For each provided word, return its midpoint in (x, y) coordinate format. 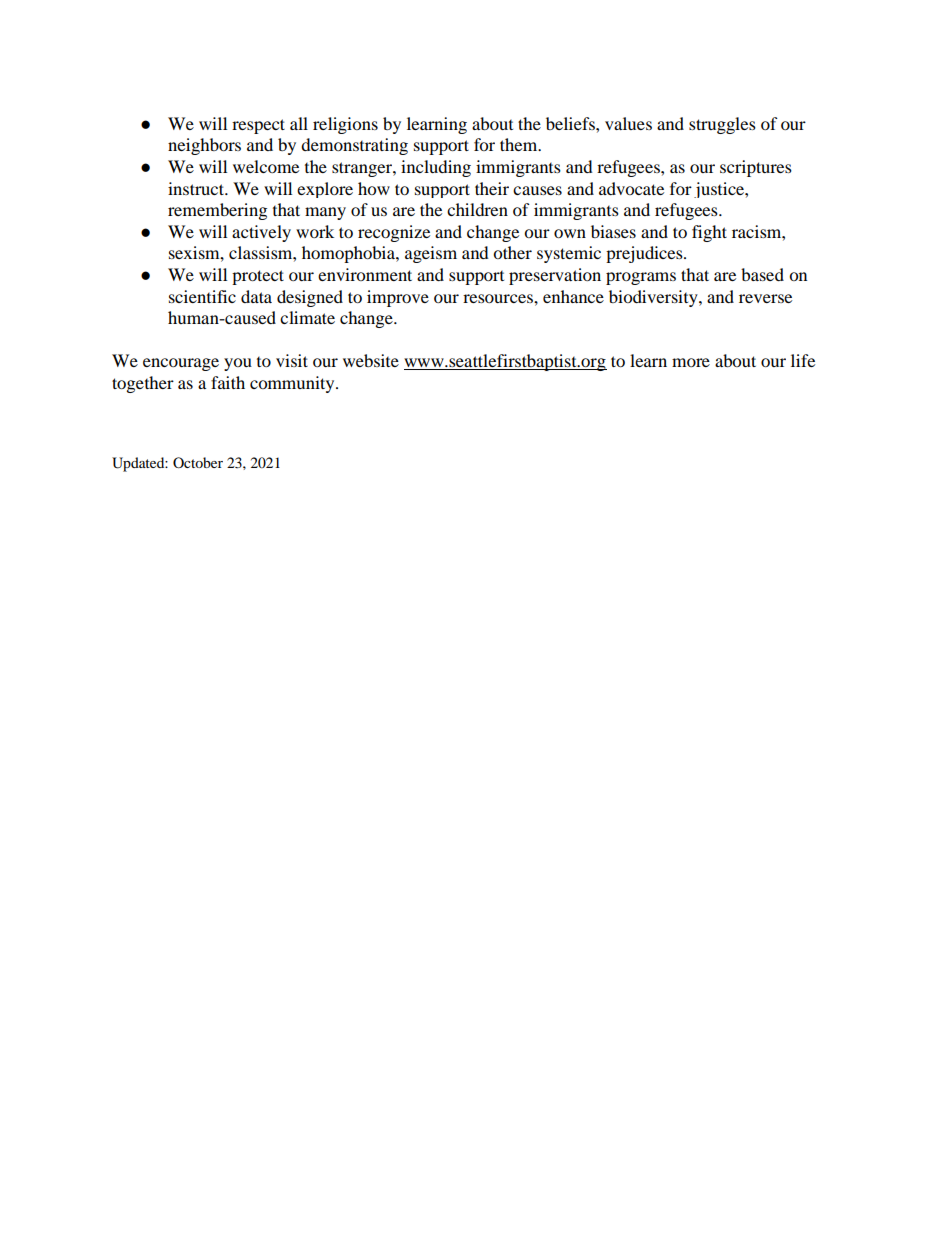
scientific (202, 296)
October (198, 462)
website (371, 360)
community (293, 384)
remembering (217, 211)
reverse (765, 298)
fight (709, 233)
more (691, 362)
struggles (722, 125)
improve (398, 298)
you (238, 364)
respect (258, 126)
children (477, 209)
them (520, 144)
